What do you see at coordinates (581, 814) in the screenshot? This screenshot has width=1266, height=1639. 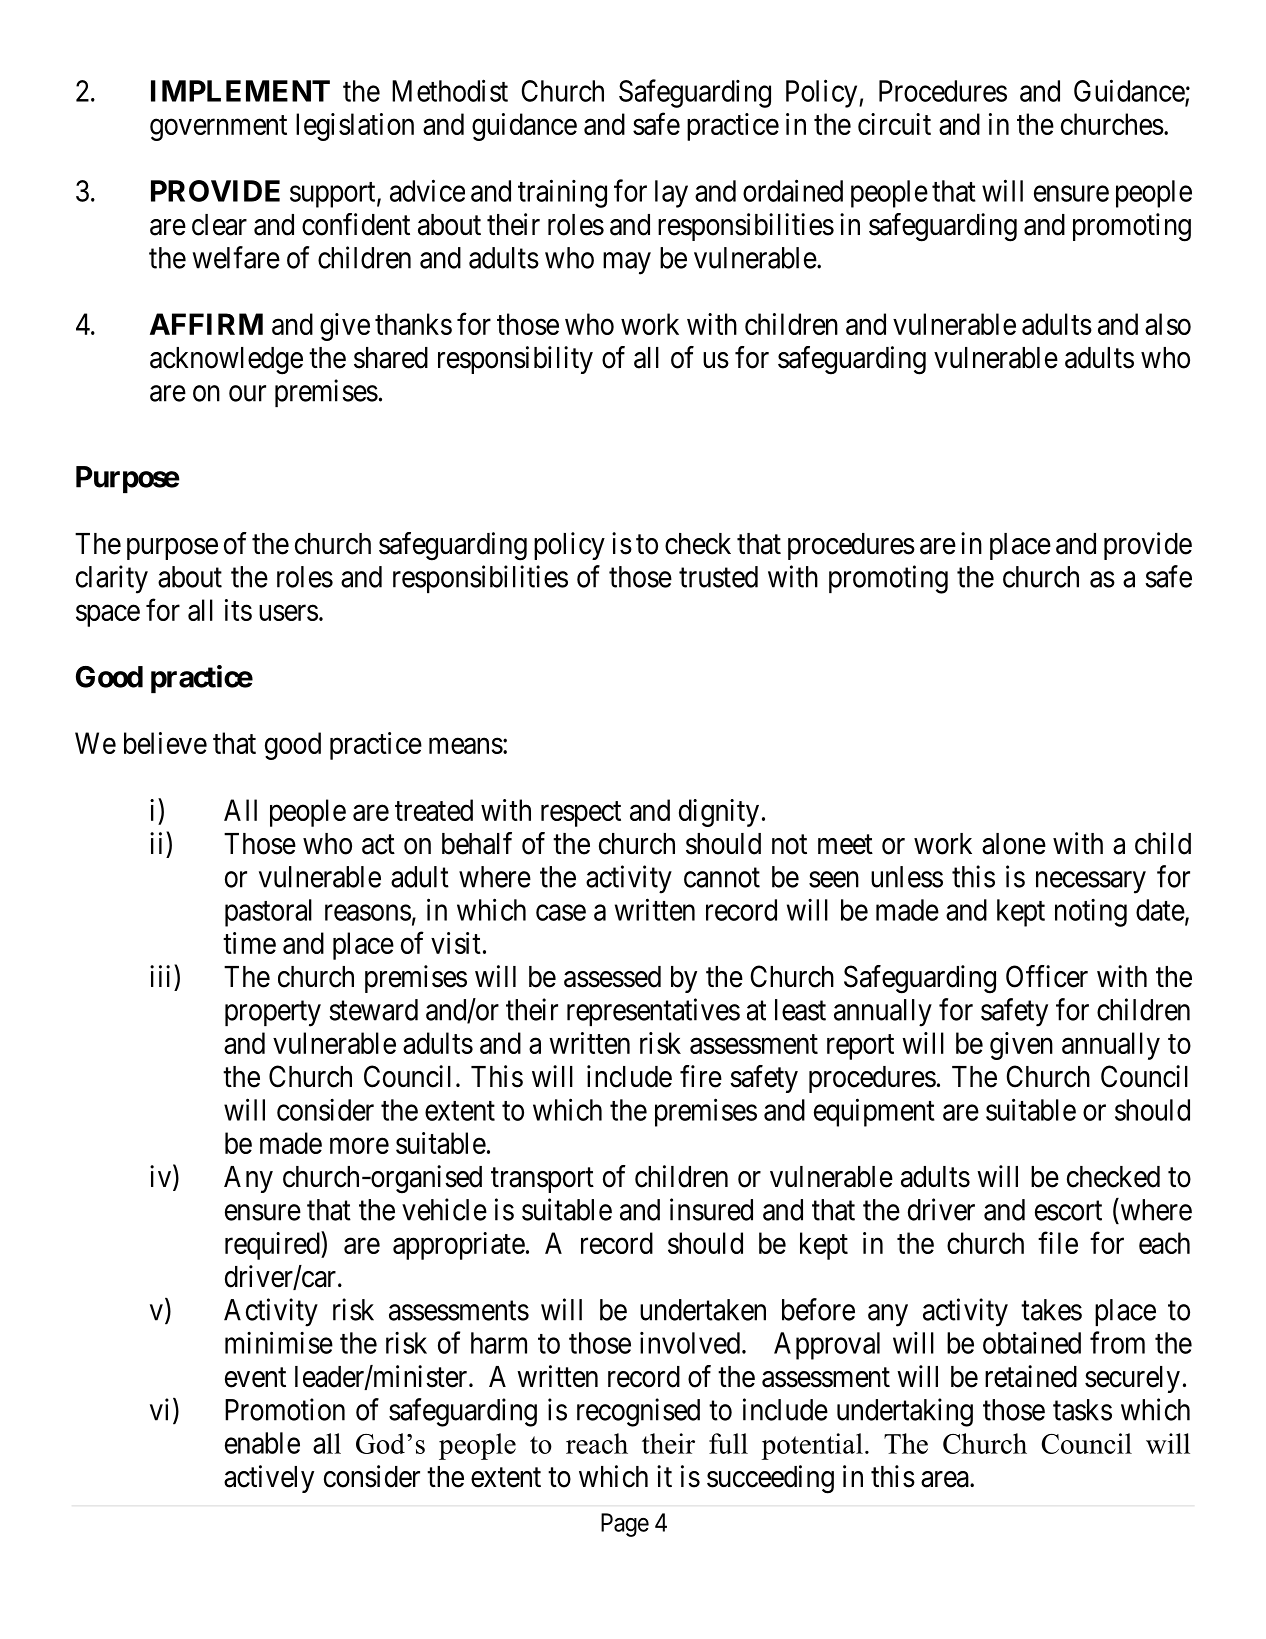 I see `respect` at bounding box center [581, 814].
